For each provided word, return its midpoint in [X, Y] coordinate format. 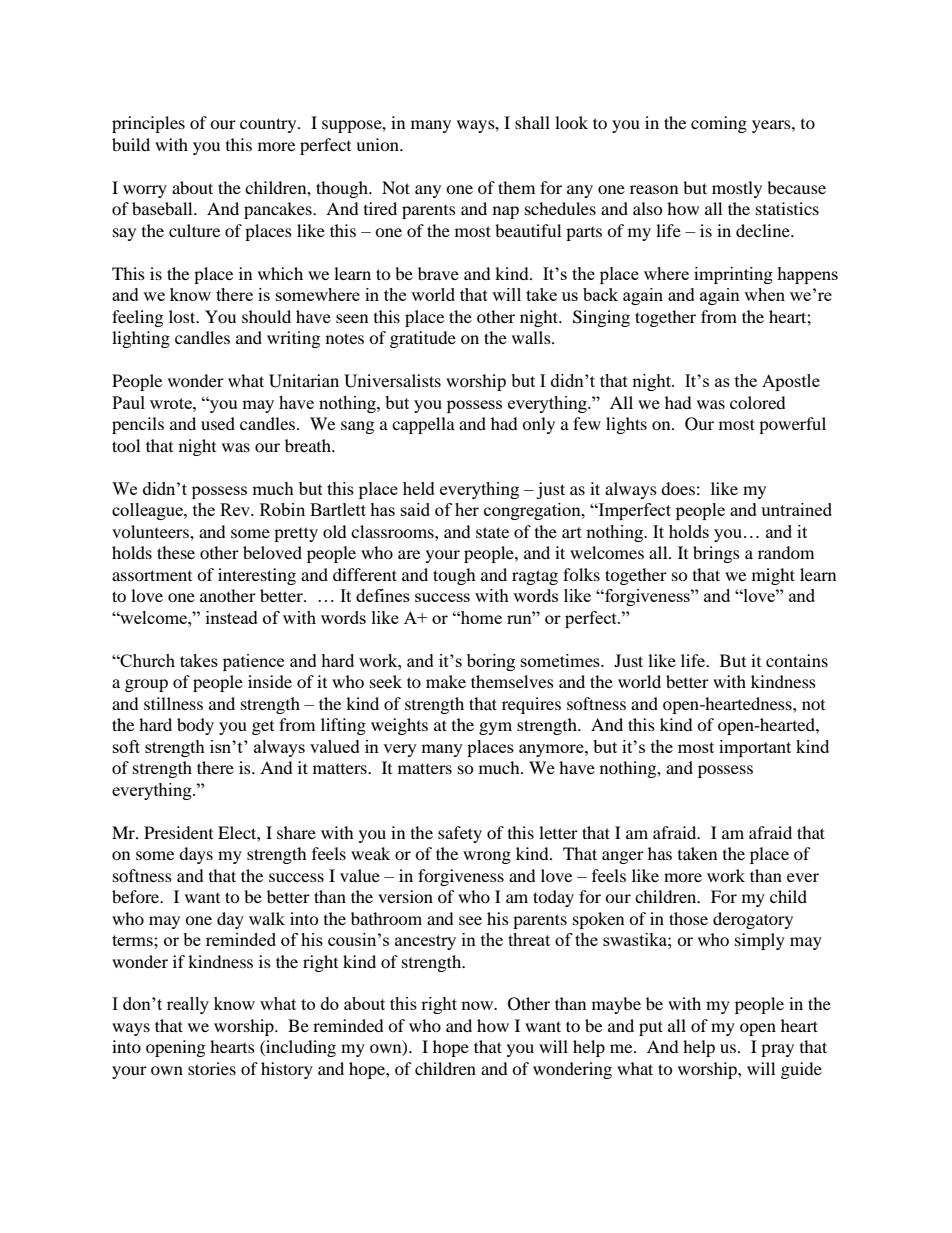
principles [148, 124]
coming [719, 124]
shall [532, 122]
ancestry [425, 942]
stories [212, 1068]
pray [777, 1050]
